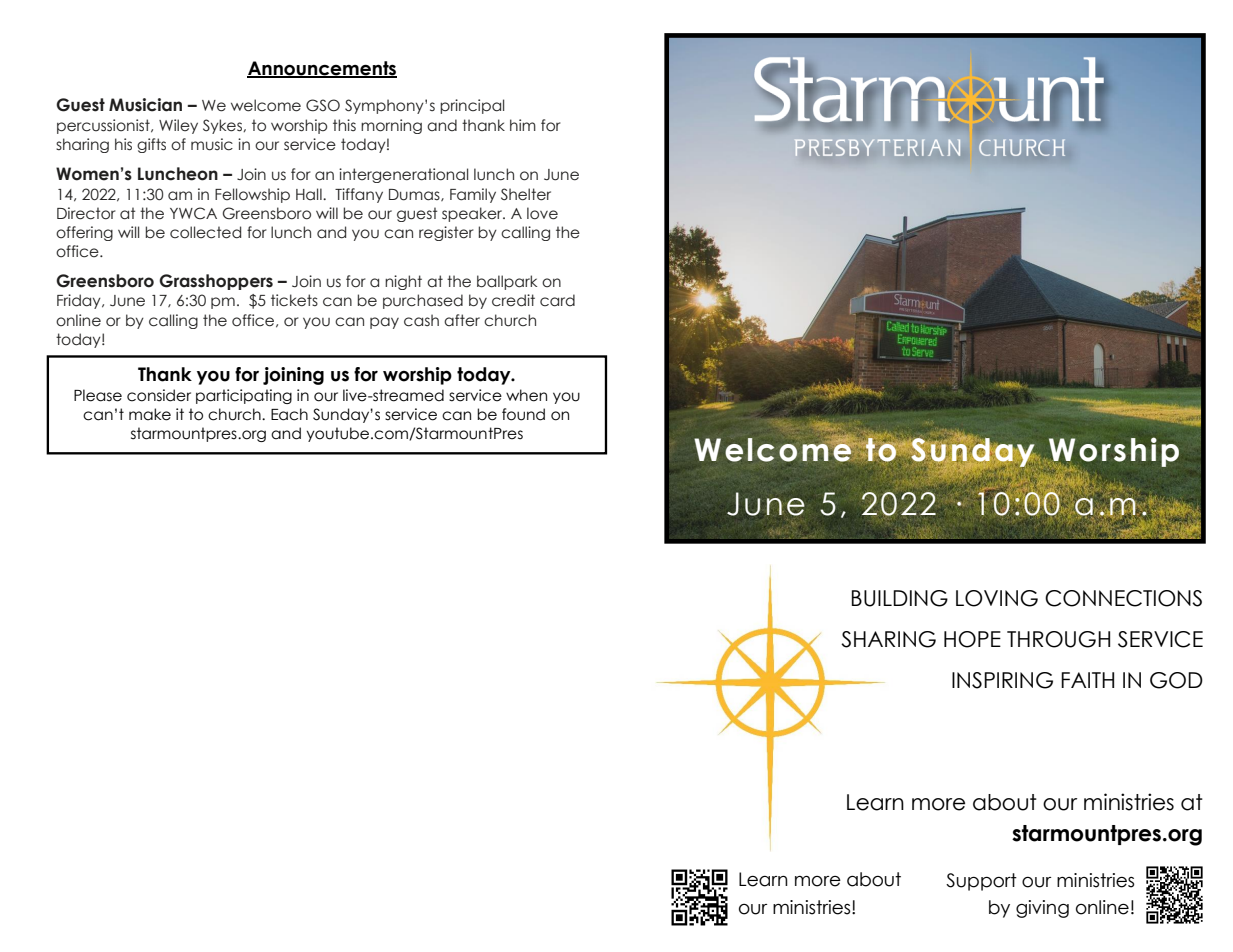 Image resolution: width=1233 pixels, height=952 pixels. What do you see at coordinates (981, 882) in the page?
I see `Support` at bounding box center [981, 882].
